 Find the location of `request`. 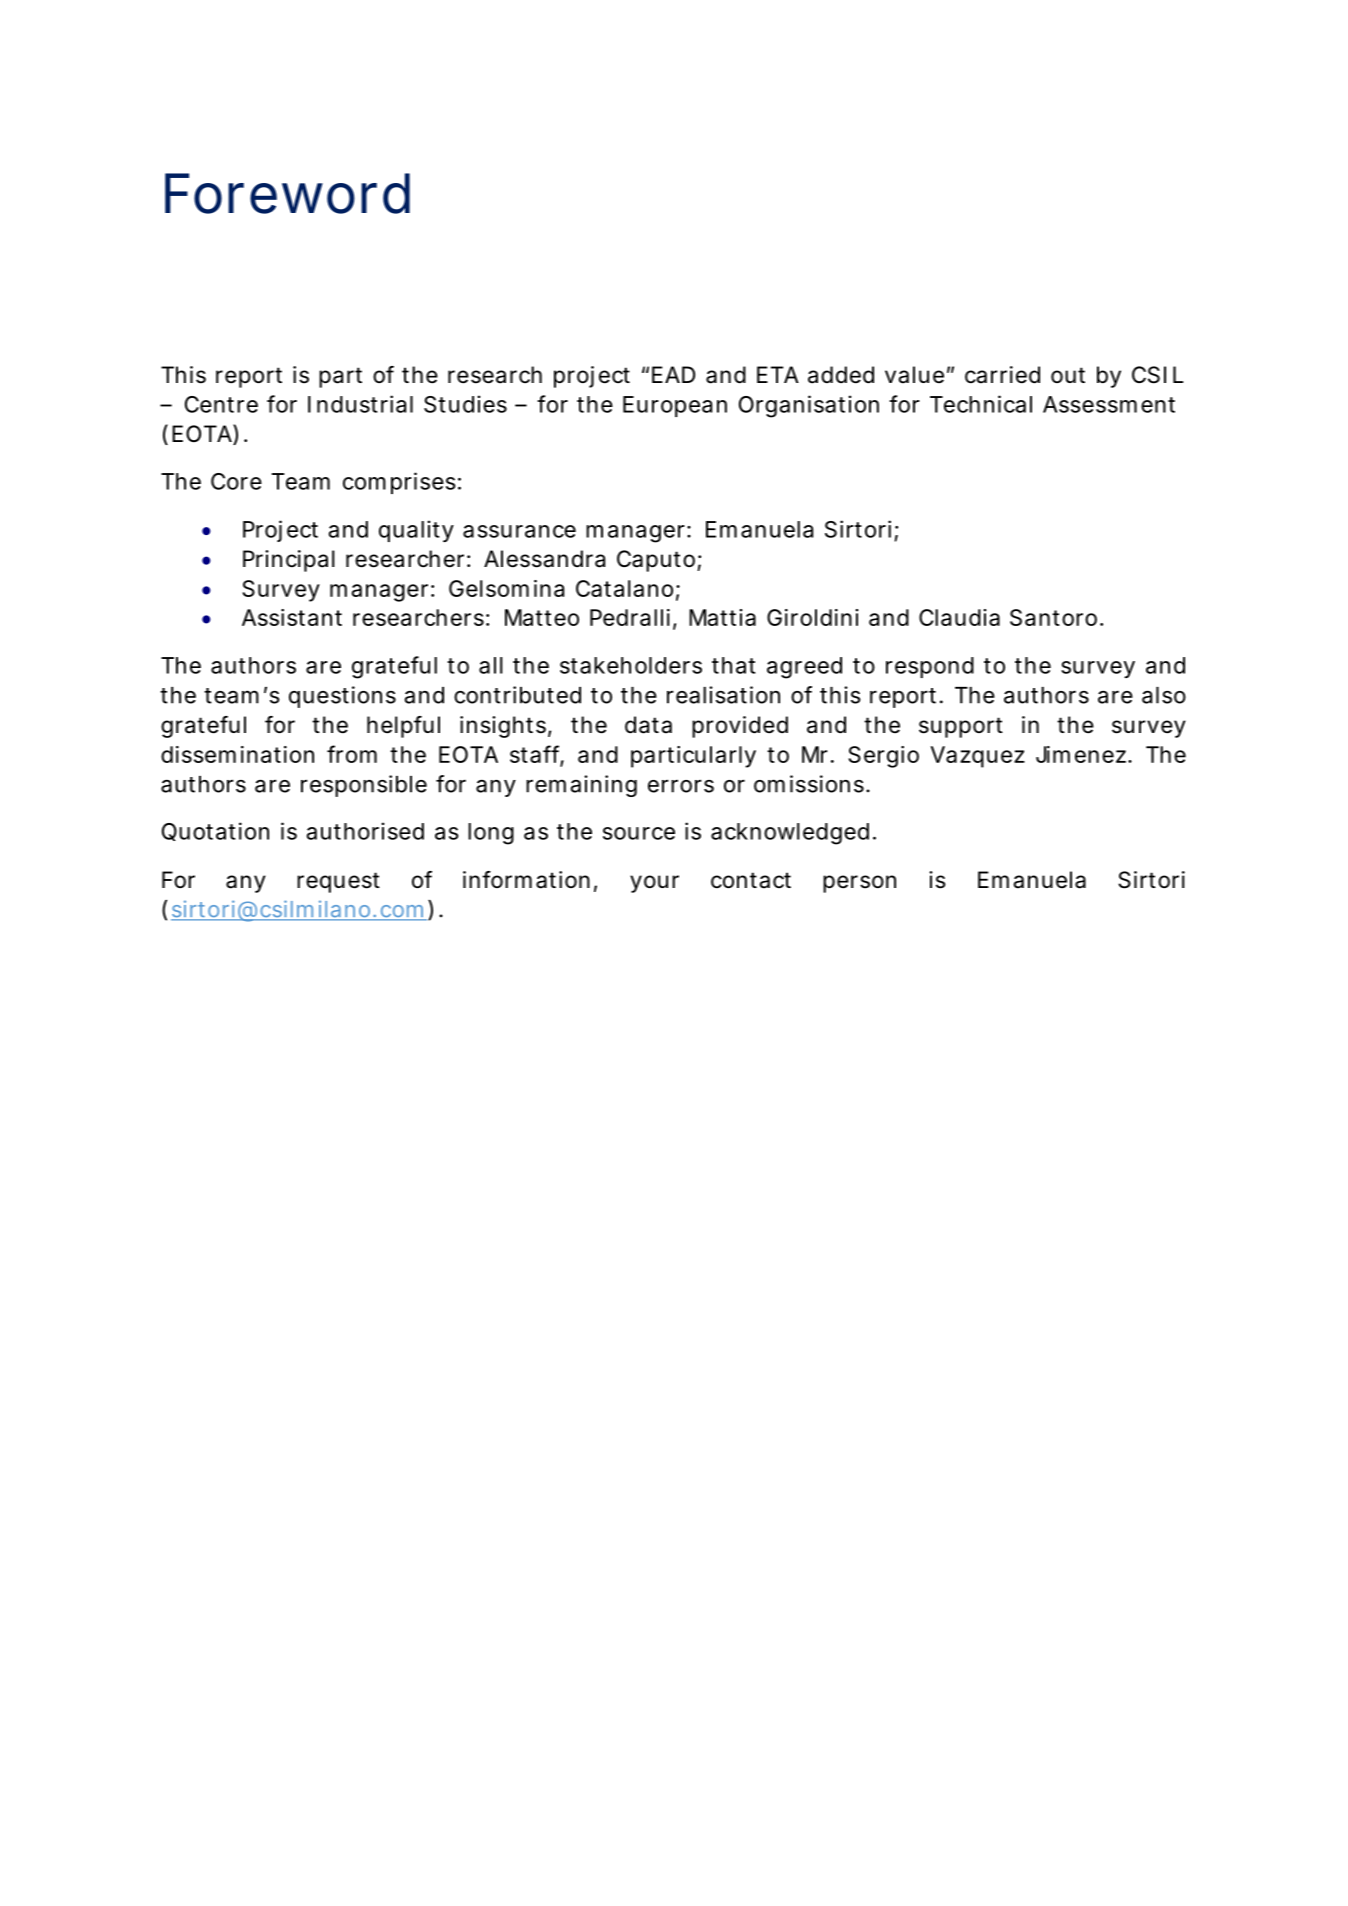

request is located at coordinates (338, 882).
